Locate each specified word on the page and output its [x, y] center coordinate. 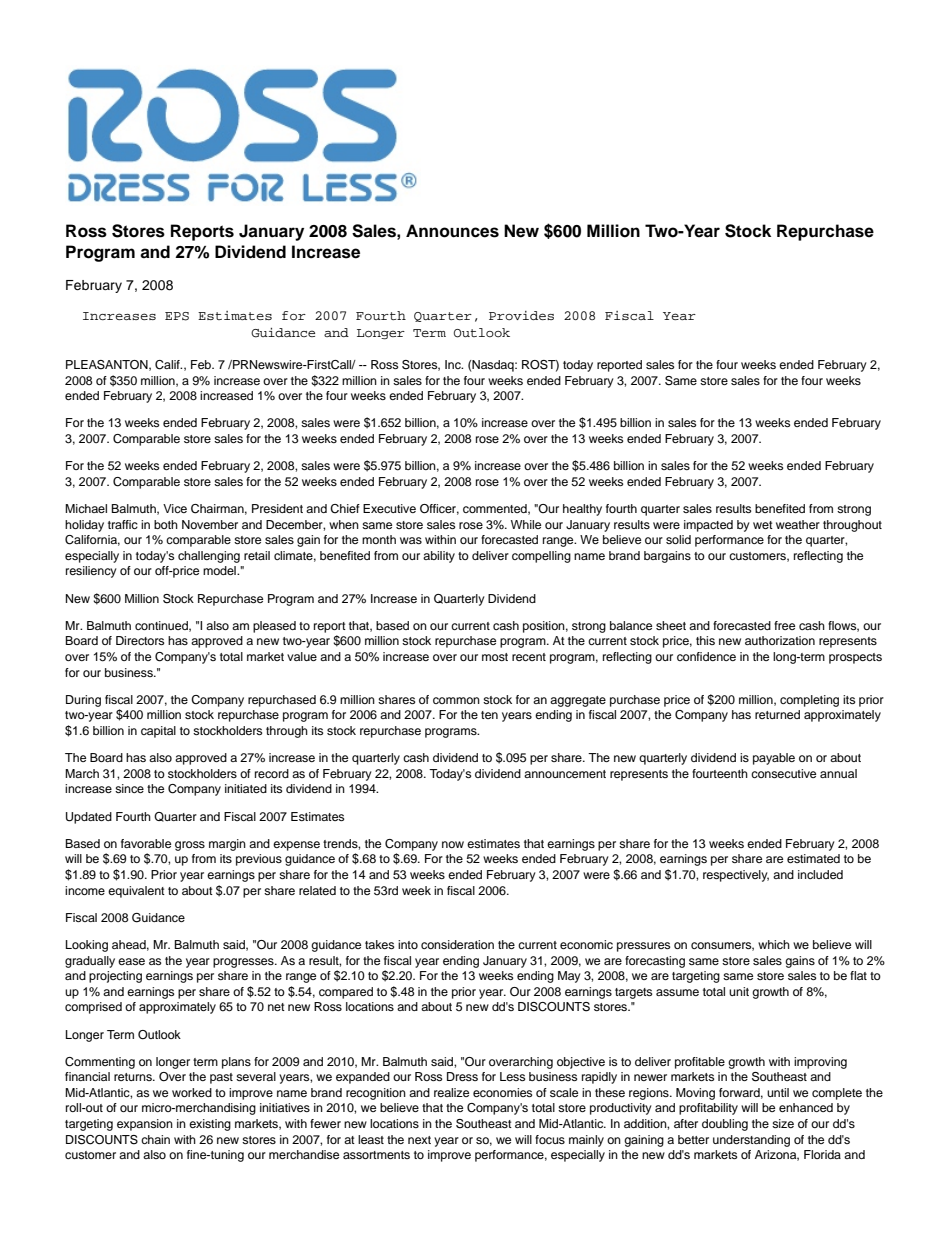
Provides [521, 315]
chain [155, 1139]
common [456, 700]
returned [777, 714]
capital [158, 732]
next [419, 1140]
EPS [177, 316]
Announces [452, 231]
